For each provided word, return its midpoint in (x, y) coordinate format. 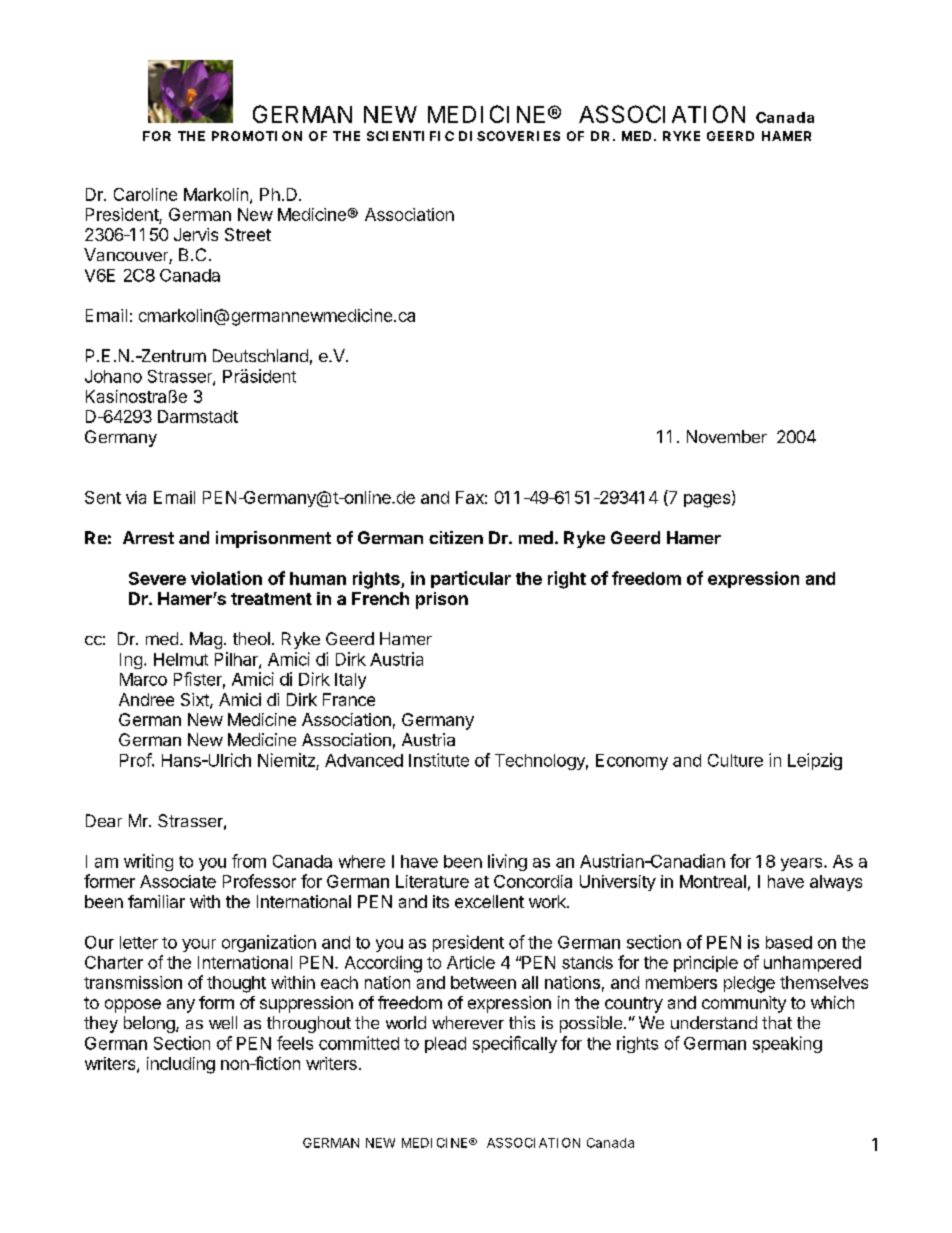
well (223, 1022)
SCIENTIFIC (410, 136)
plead (445, 1045)
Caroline (145, 194)
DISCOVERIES (509, 136)
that (777, 1022)
